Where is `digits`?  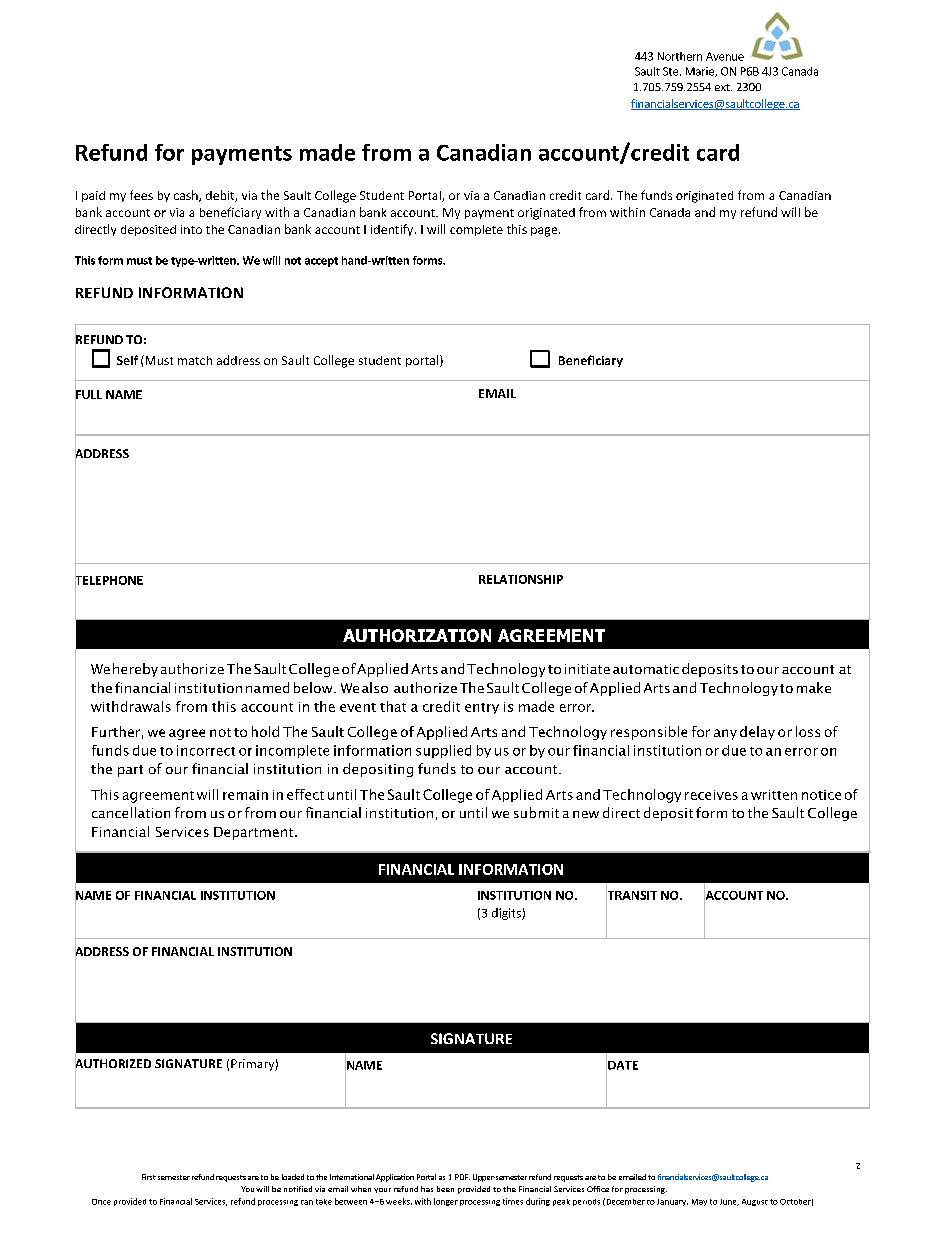 digits is located at coordinates (507, 914).
